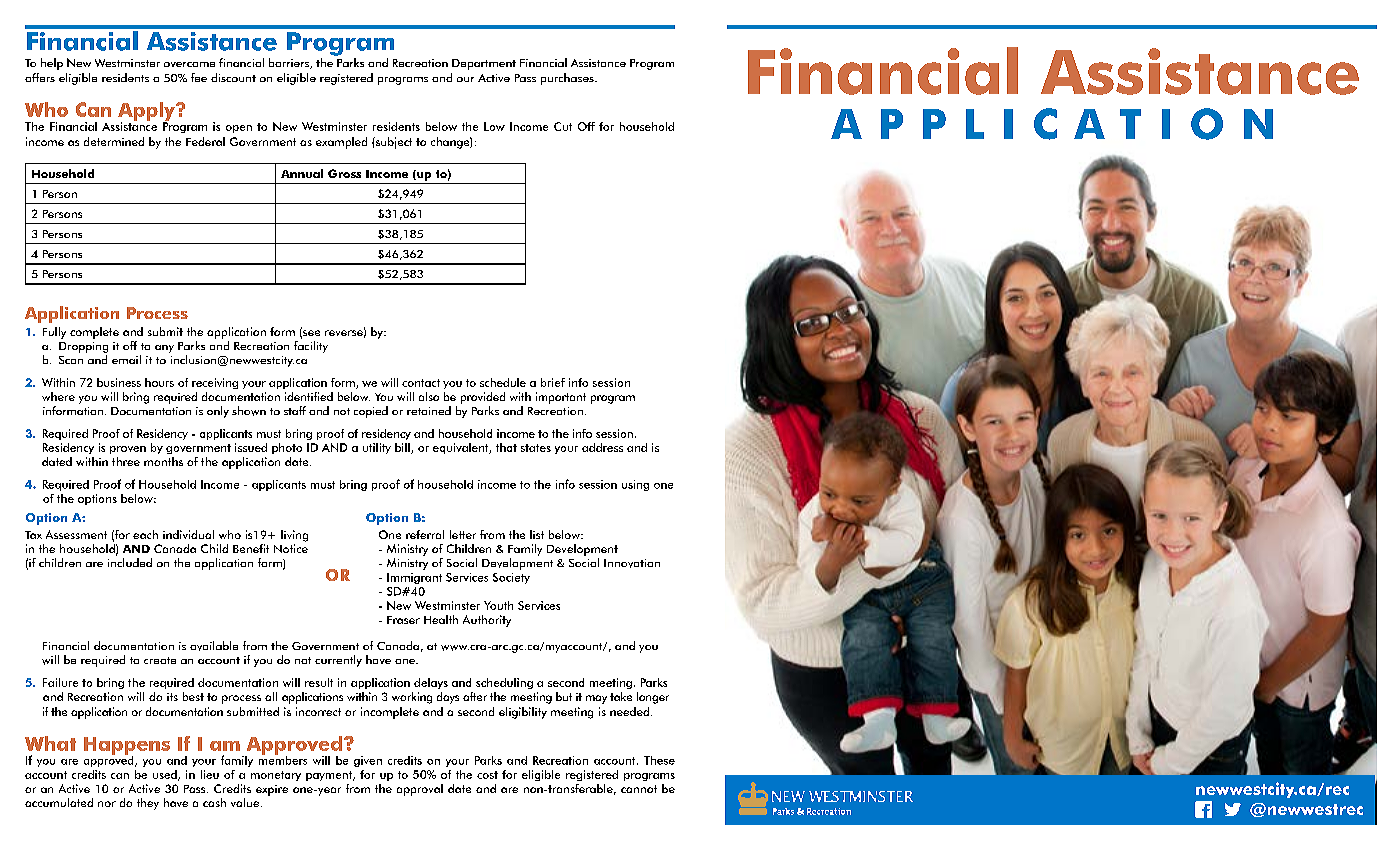 The width and height of the page is (1400, 850). I want to click on brief, so click(553, 382).
